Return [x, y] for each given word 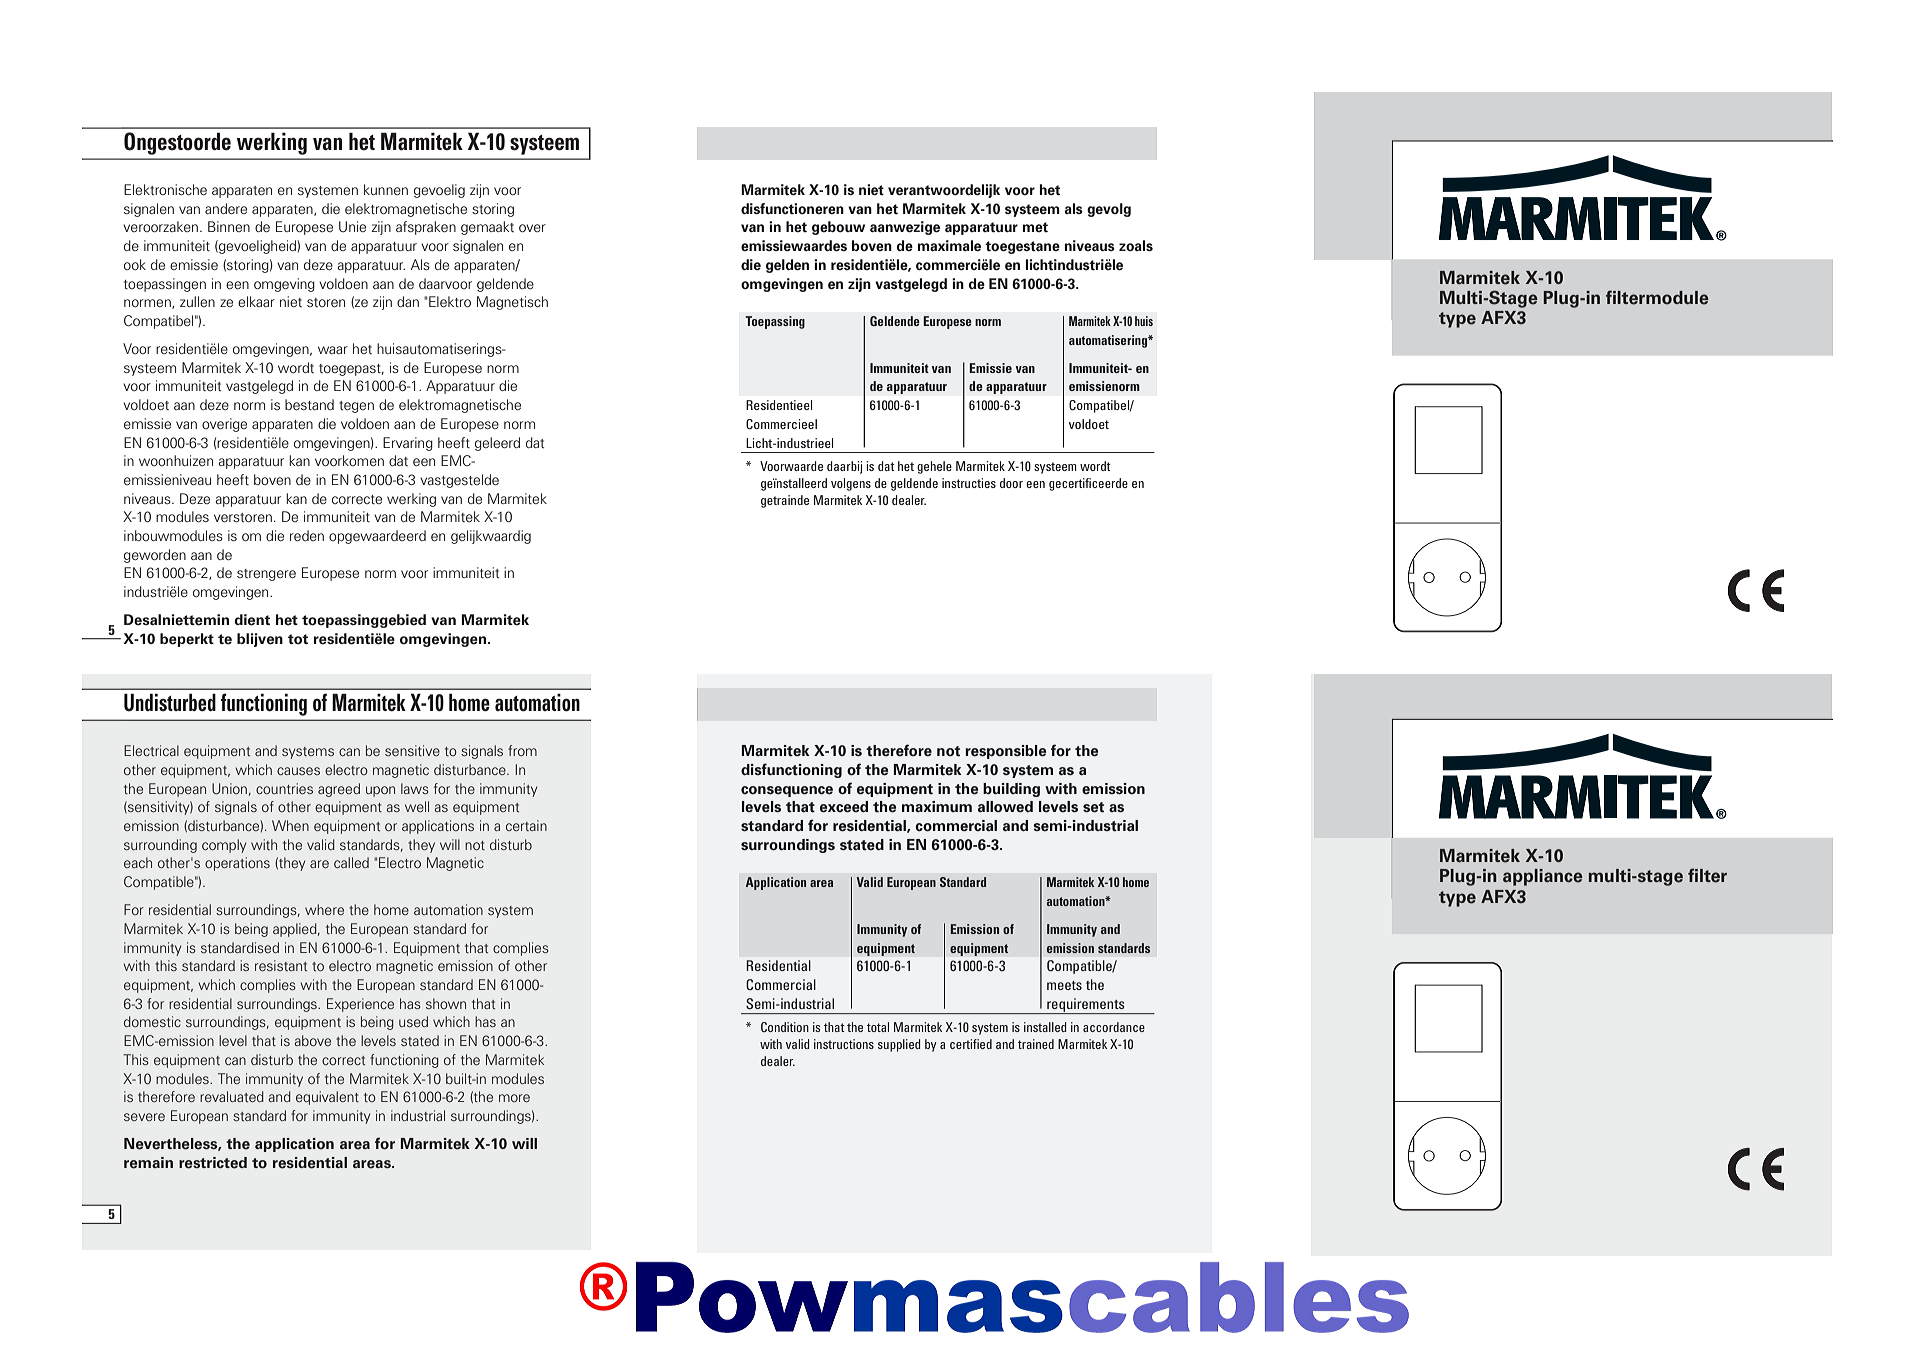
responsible [1005, 752]
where [324, 909]
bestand [309, 404]
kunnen [386, 189]
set [1093, 807]
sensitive [412, 750]
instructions [844, 1044]
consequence [787, 791]
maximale [949, 246]
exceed [844, 807]
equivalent [327, 1098]
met [1035, 227]
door [1011, 483]
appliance [1543, 877]
